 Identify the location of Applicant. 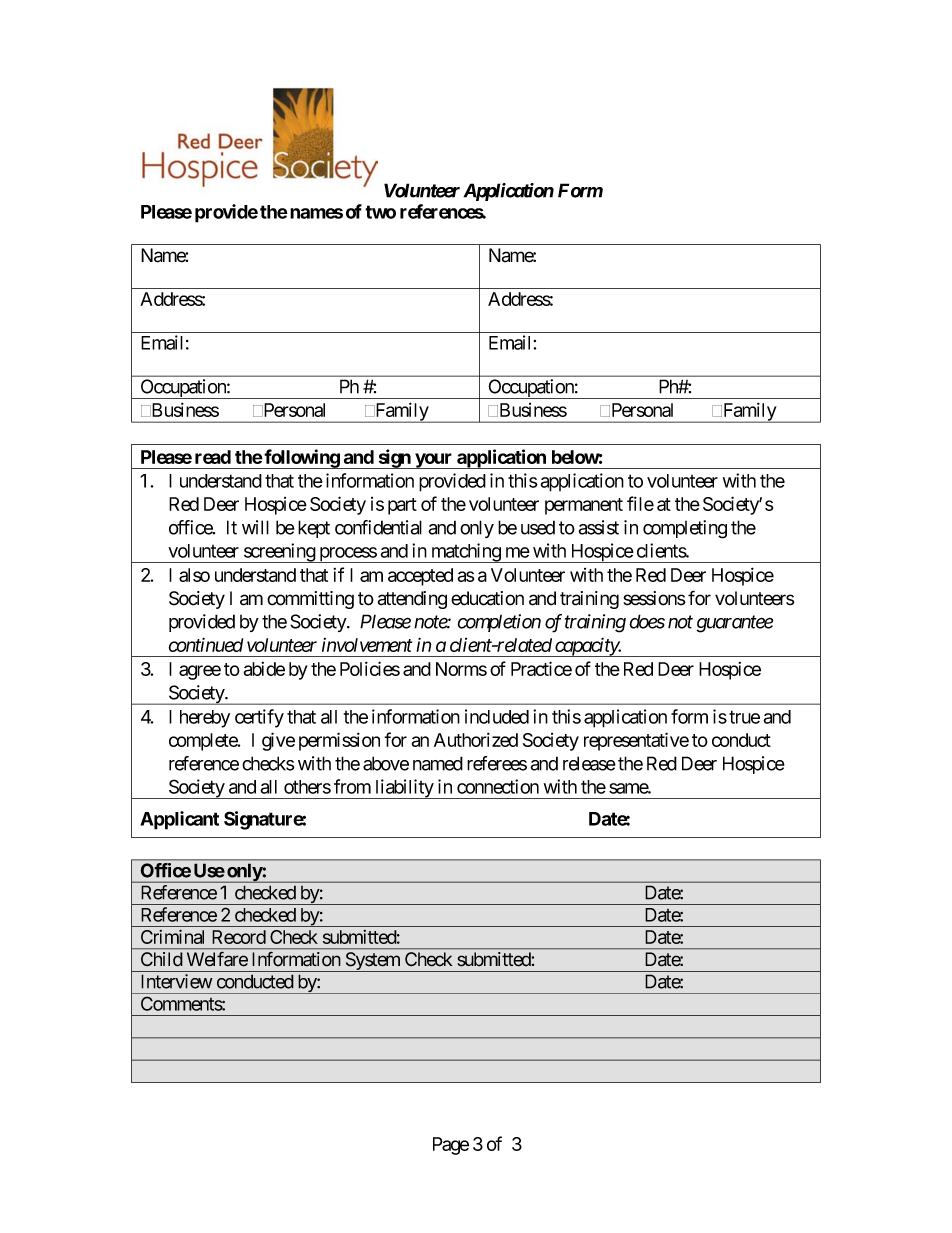
(179, 820).
